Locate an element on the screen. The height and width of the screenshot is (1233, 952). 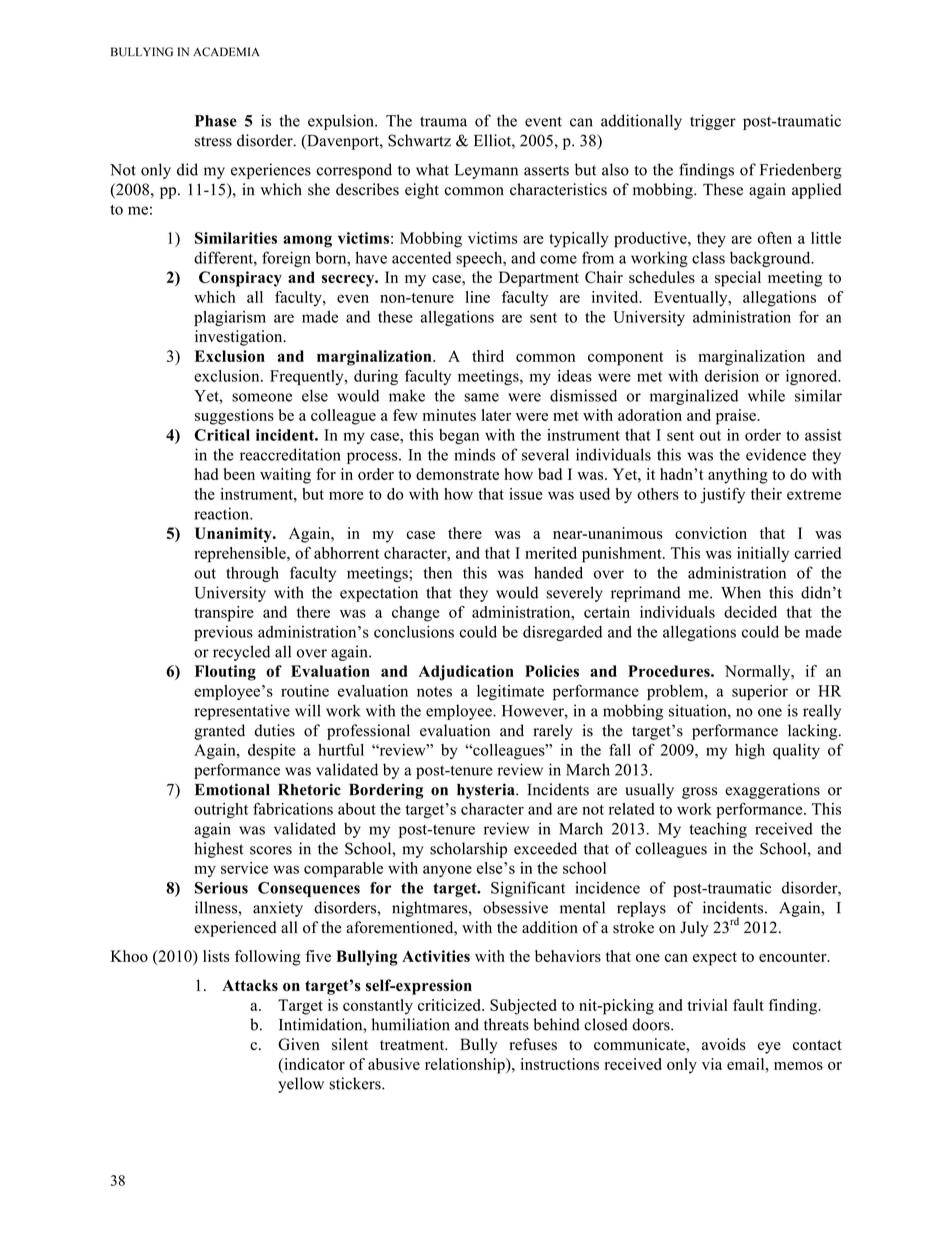
ACADEMIA is located at coordinates (226, 52).
